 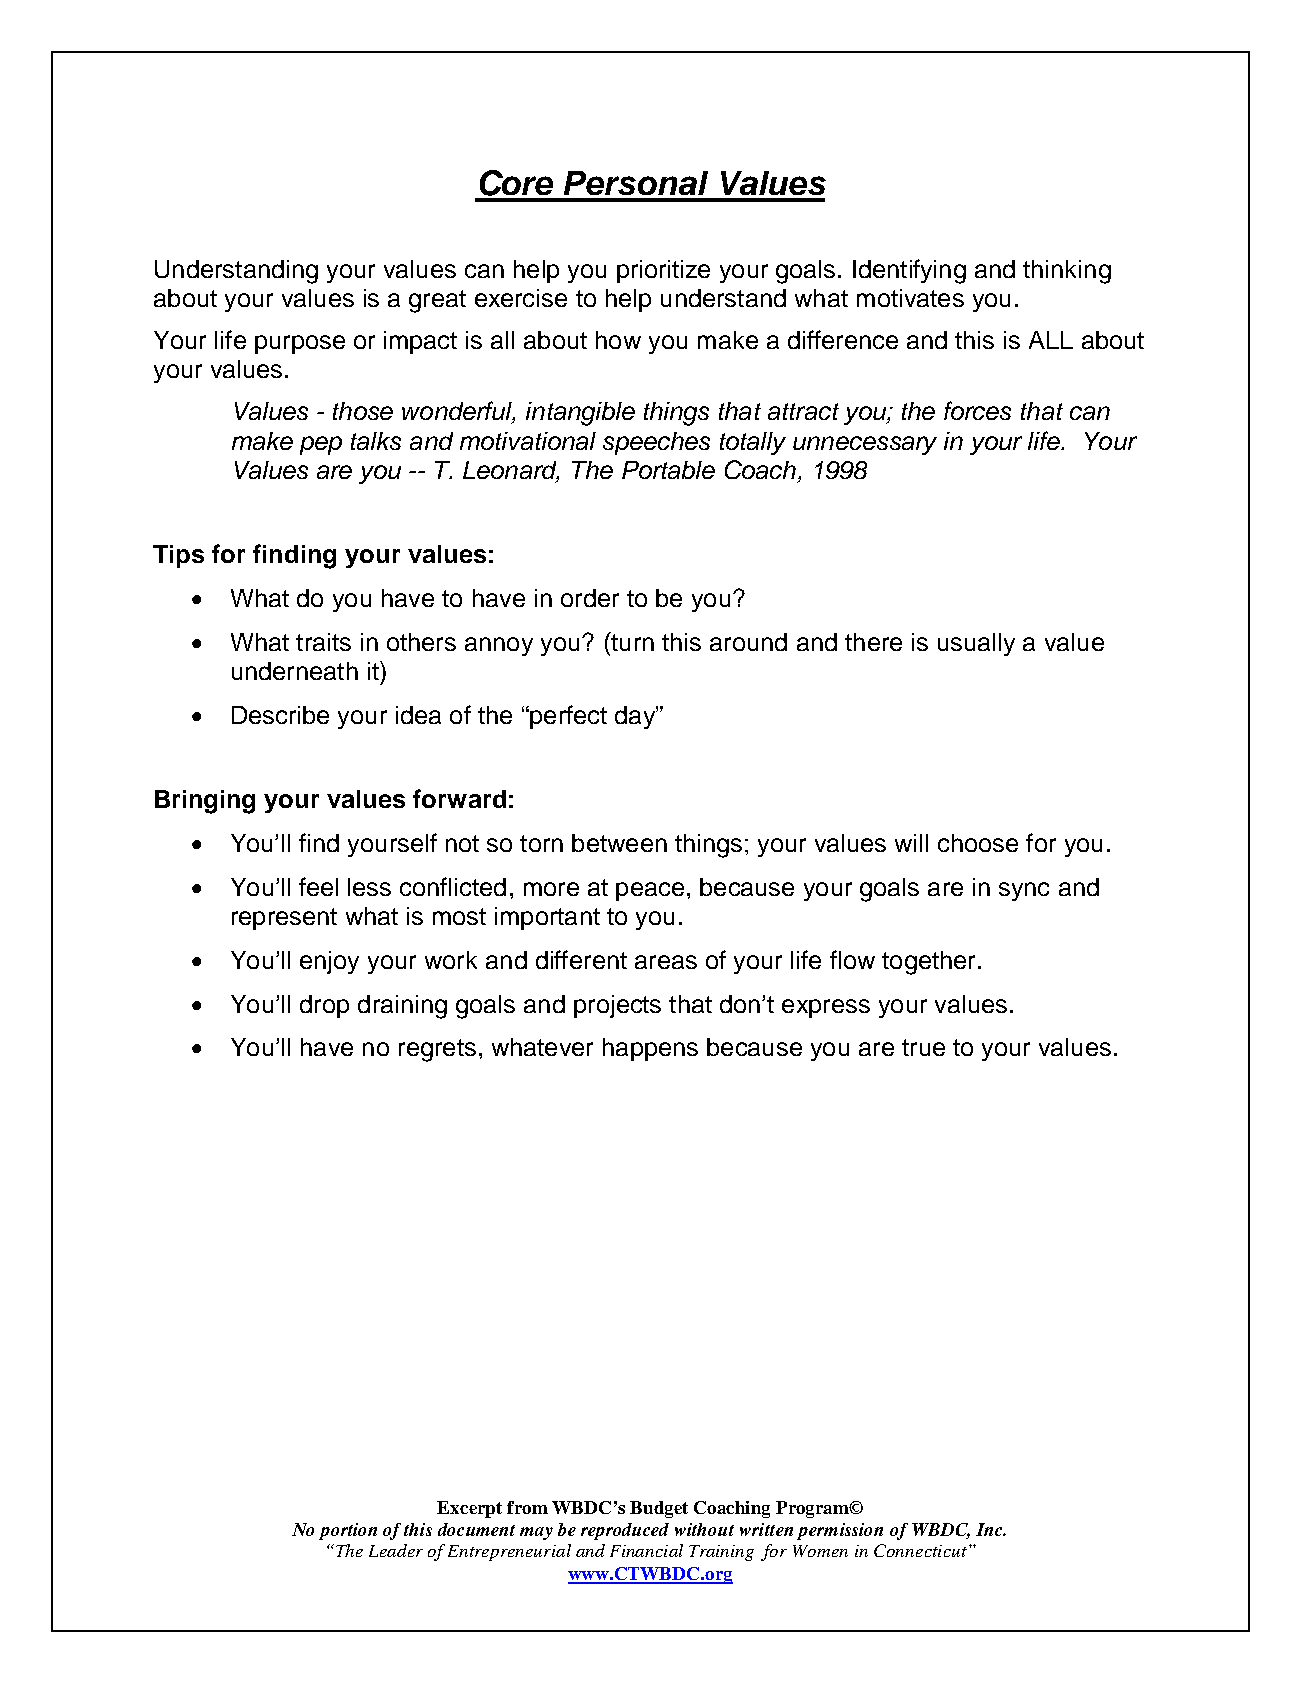 What do you see at coordinates (636, 183) in the screenshot?
I see `Personal` at bounding box center [636, 183].
